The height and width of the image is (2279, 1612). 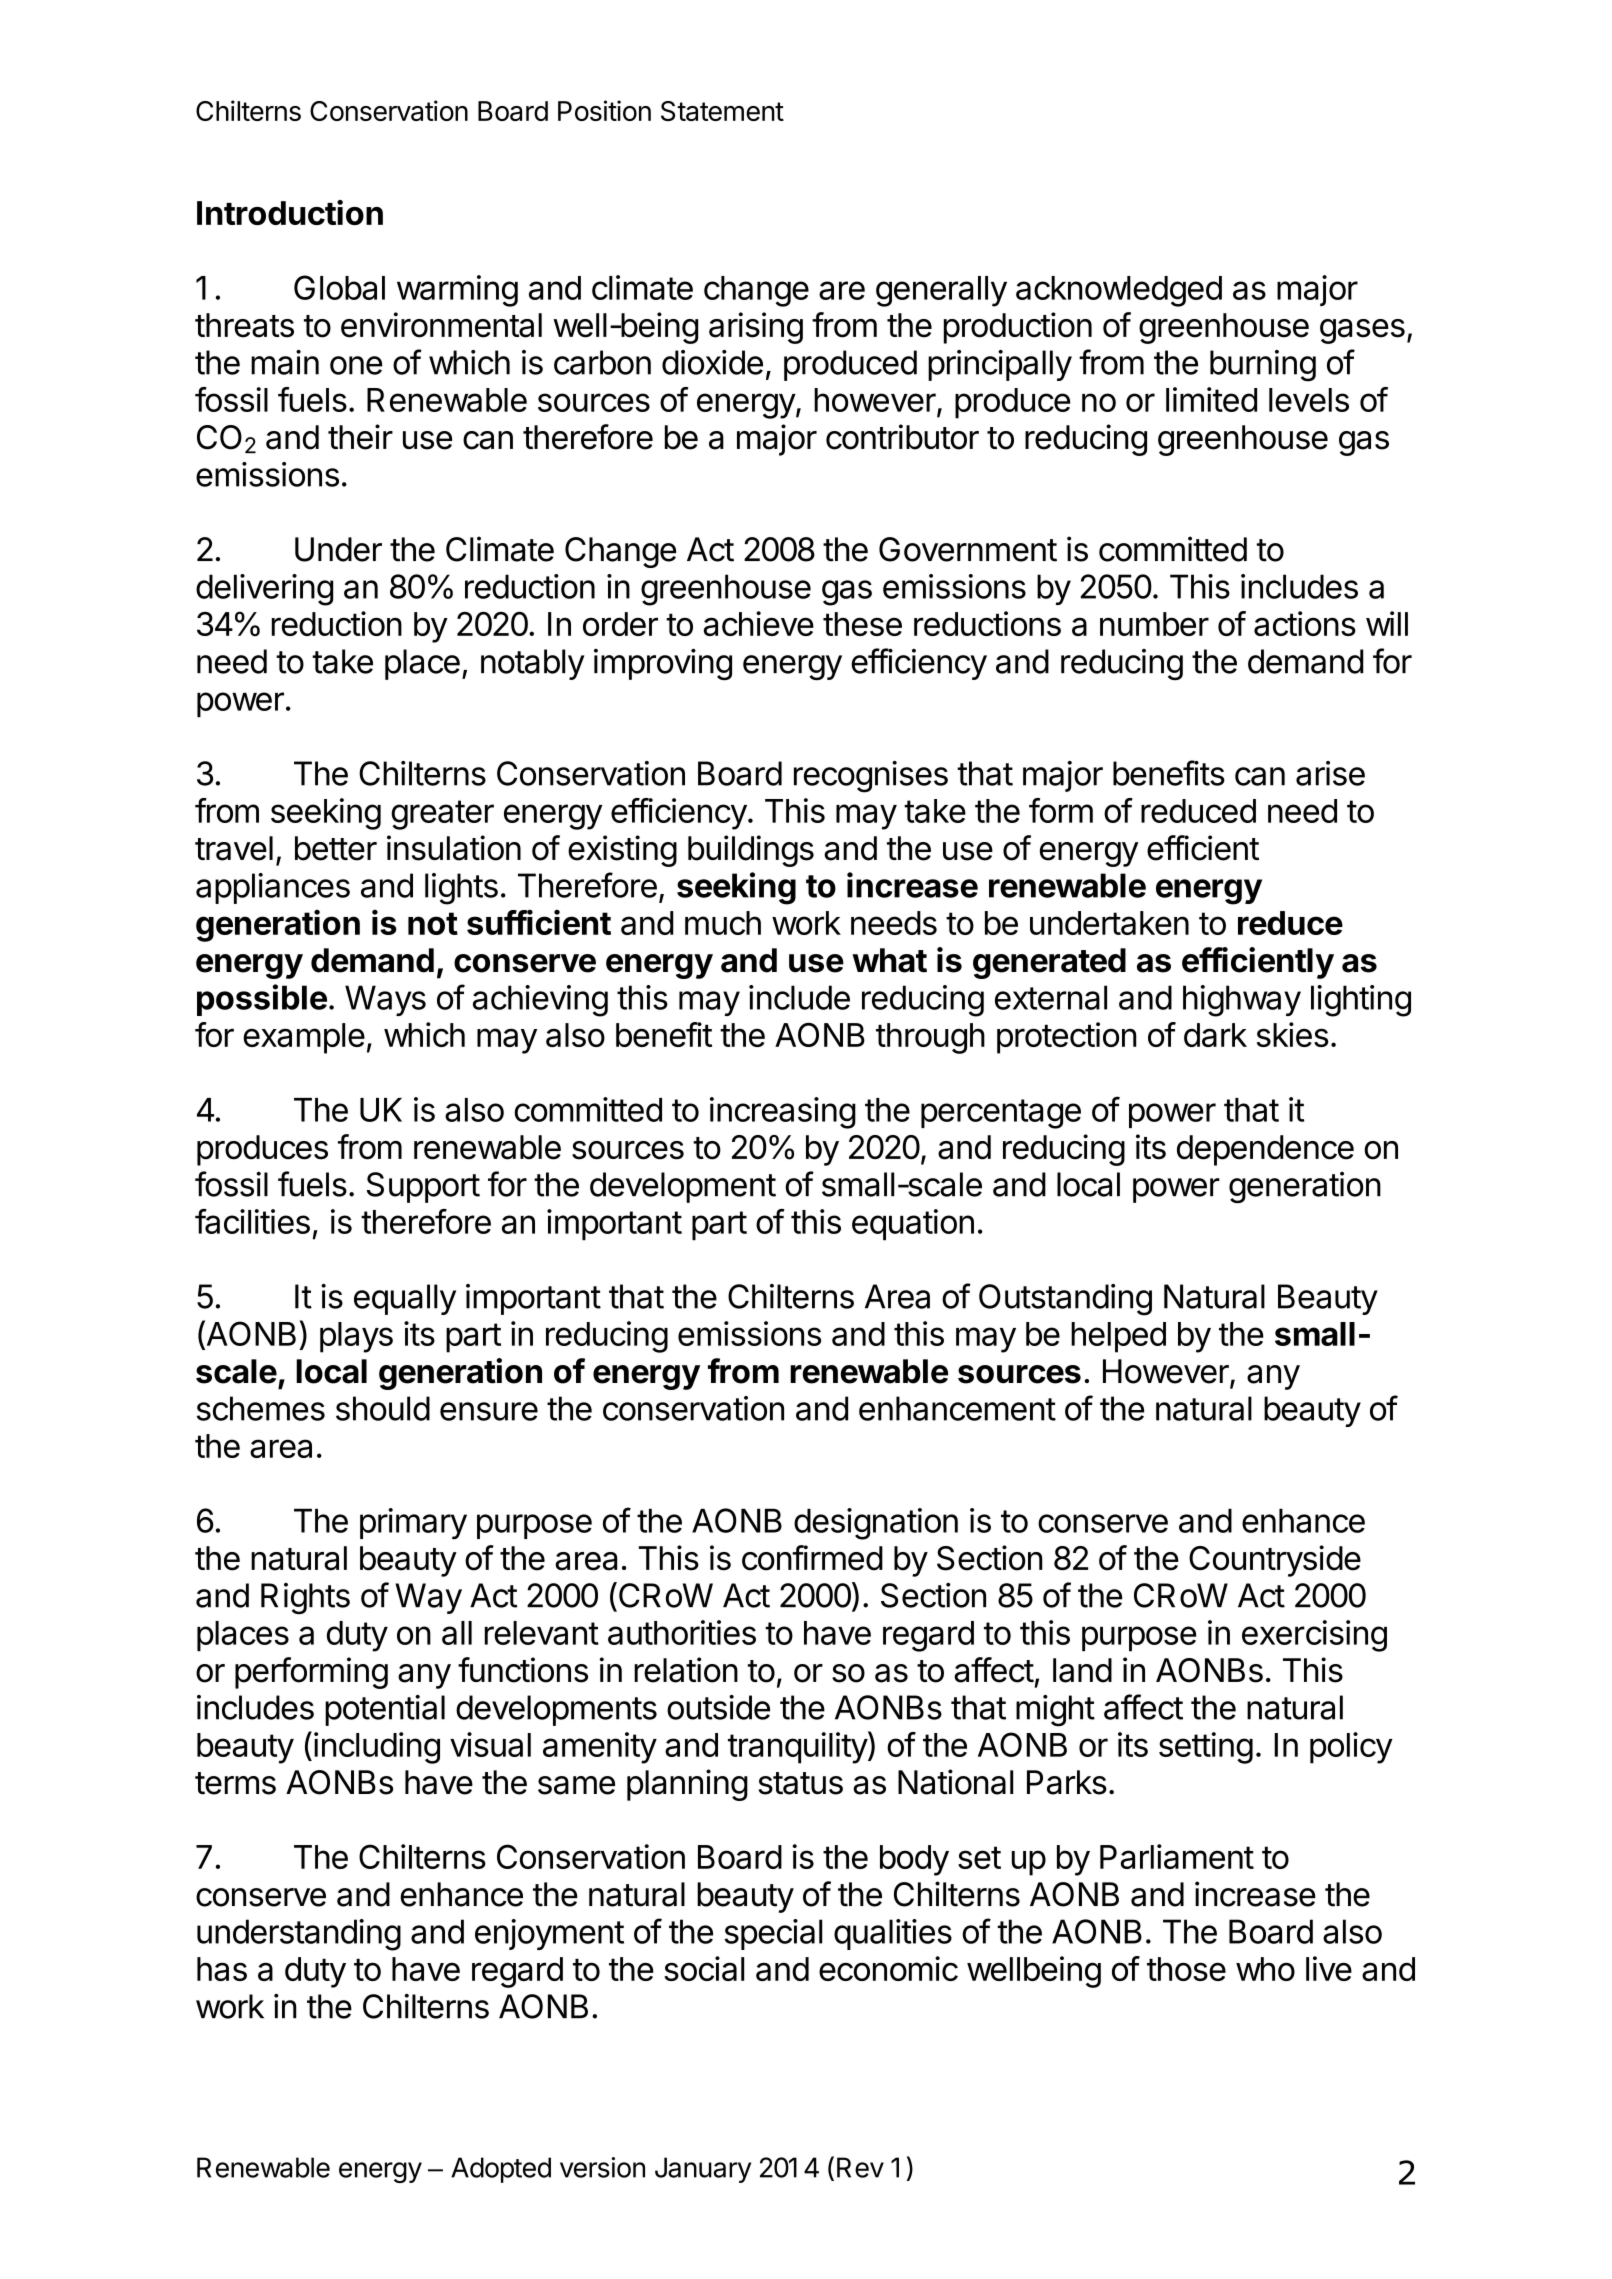 I want to click on Adopted, so click(x=501, y=2170).
